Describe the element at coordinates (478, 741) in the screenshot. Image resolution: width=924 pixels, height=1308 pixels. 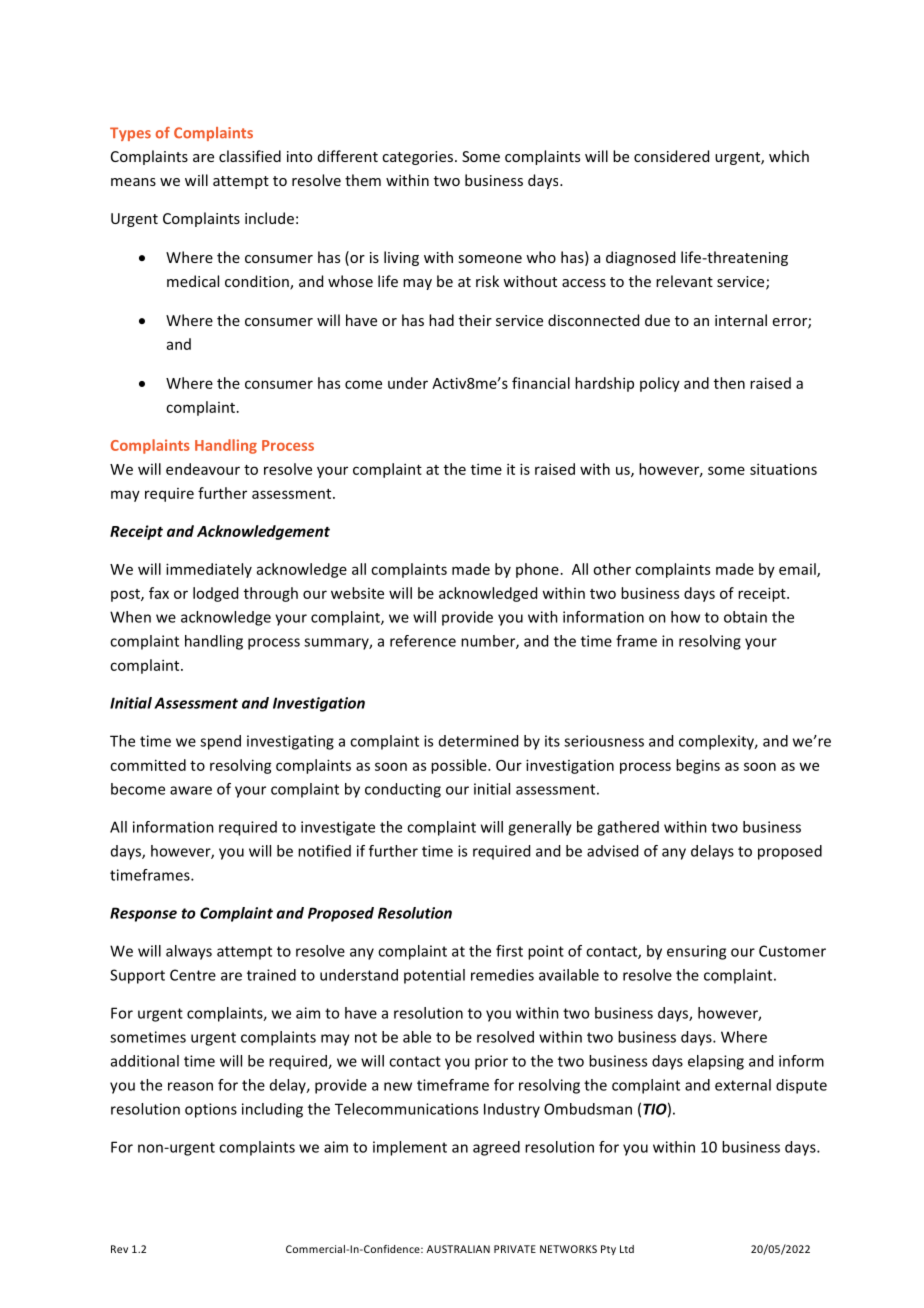
I see `determined` at that location.
